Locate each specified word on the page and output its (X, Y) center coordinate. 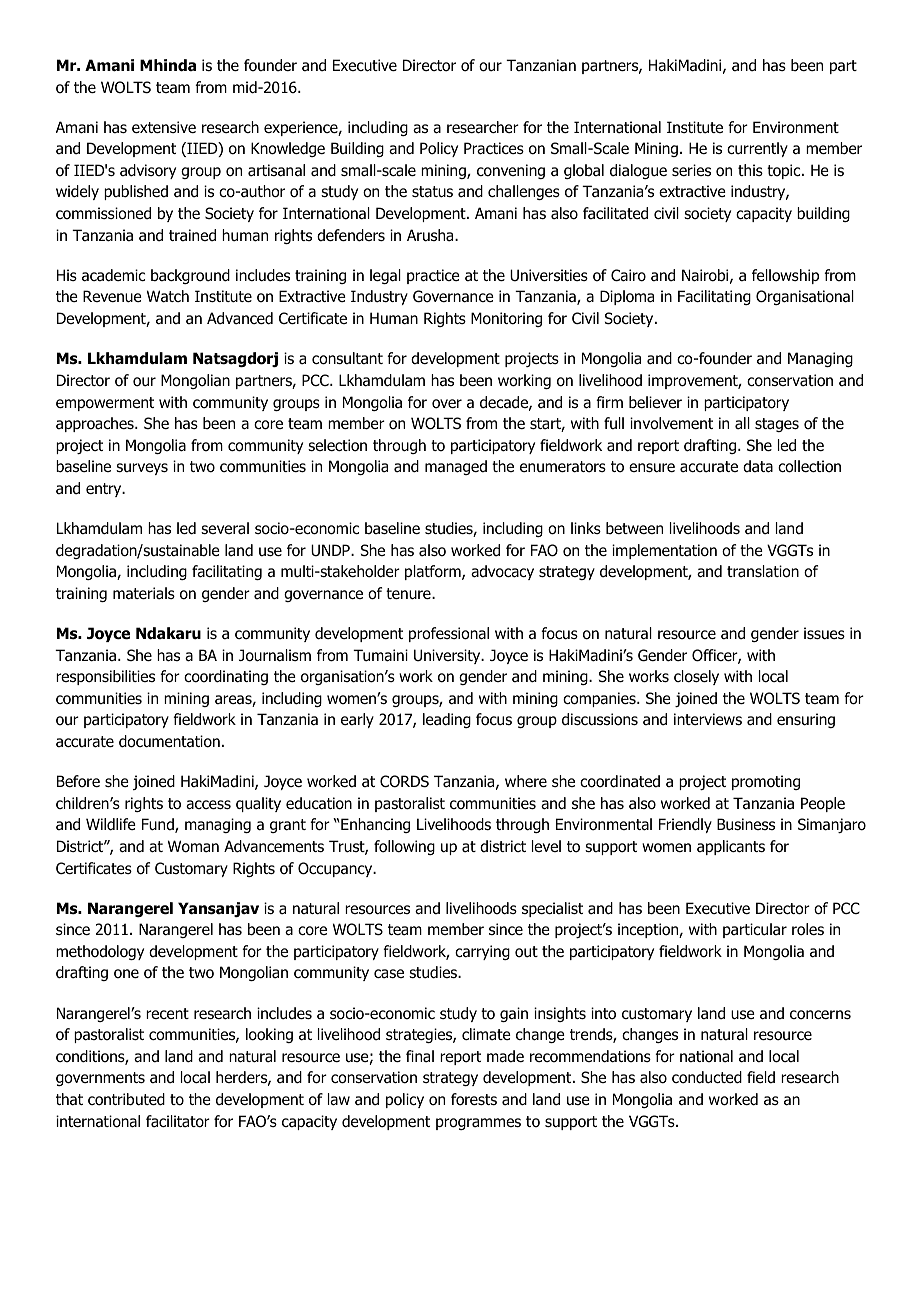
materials (144, 593)
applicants (731, 847)
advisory (148, 171)
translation (763, 571)
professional (449, 634)
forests (474, 1099)
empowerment (105, 404)
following (404, 847)
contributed (126, 1099)
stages (777, 425)
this (750, 170)
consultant (347, 358)
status (432, 192)
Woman (193, 846)
